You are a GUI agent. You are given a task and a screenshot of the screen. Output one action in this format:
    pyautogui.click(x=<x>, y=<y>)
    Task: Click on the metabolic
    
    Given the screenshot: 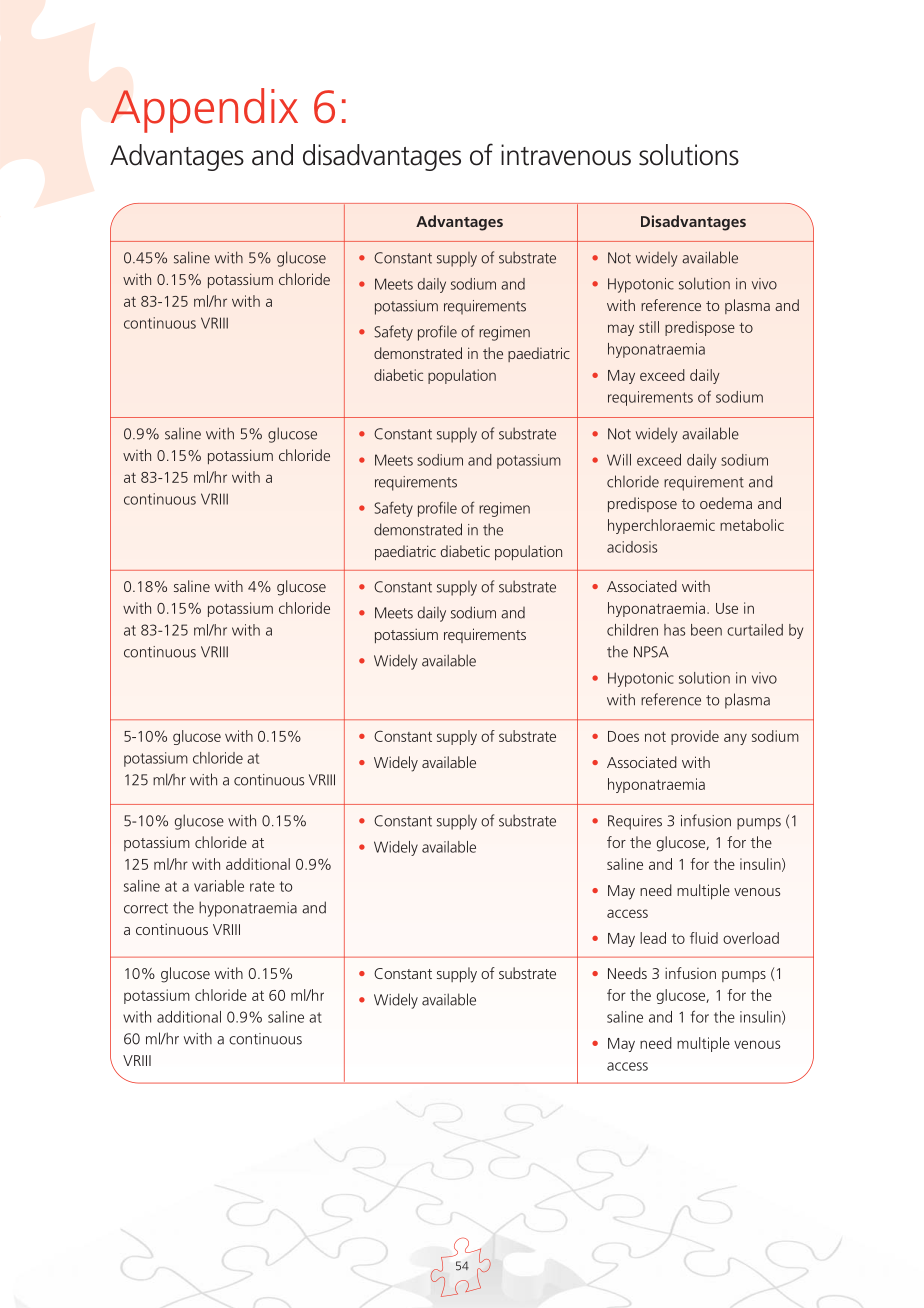 What is the action you would take?
    pyautogui.click(x=752, y=525)
